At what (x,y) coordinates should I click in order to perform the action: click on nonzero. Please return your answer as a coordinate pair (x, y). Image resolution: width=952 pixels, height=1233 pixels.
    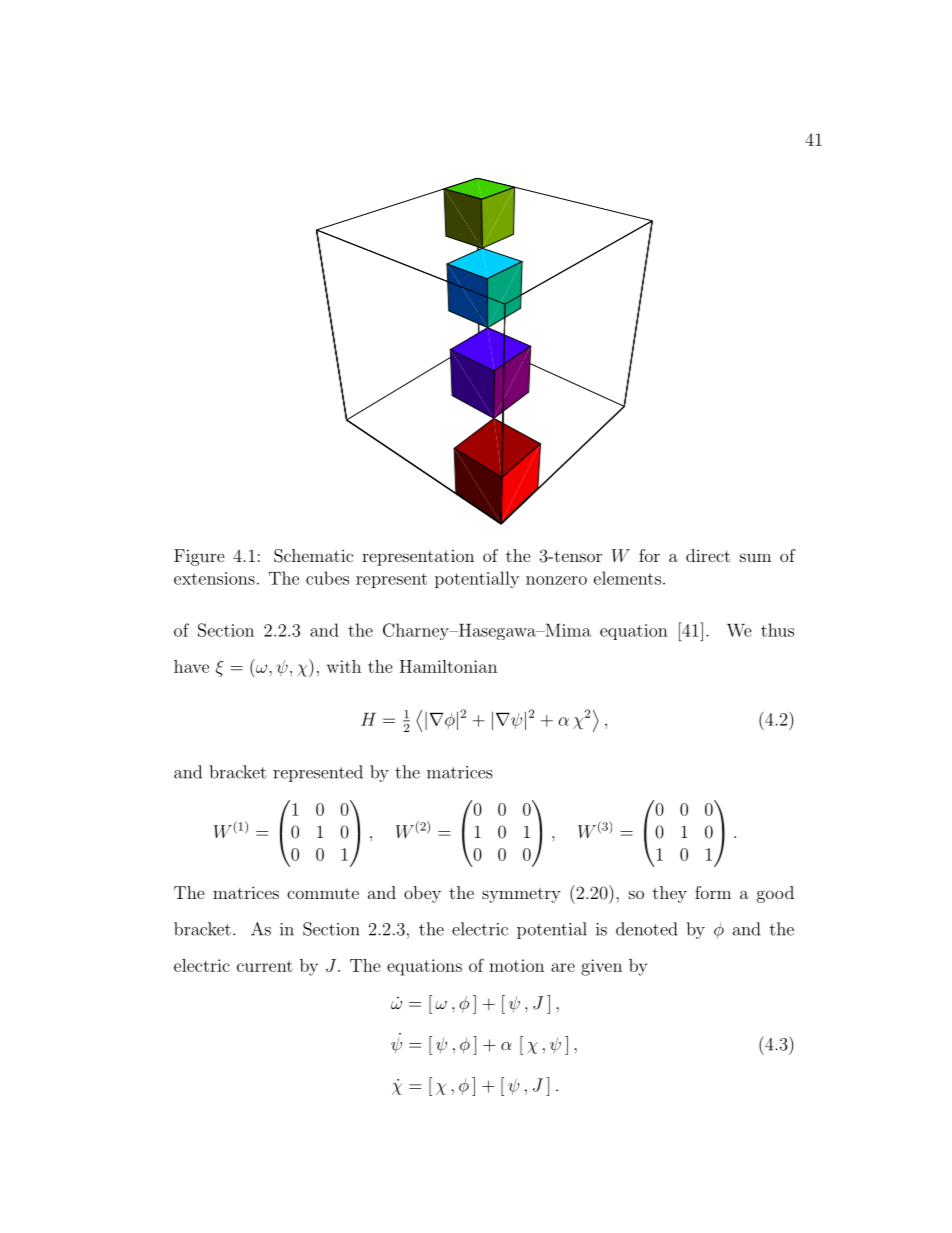
    Looking at the image, I should click on (556, 580).
